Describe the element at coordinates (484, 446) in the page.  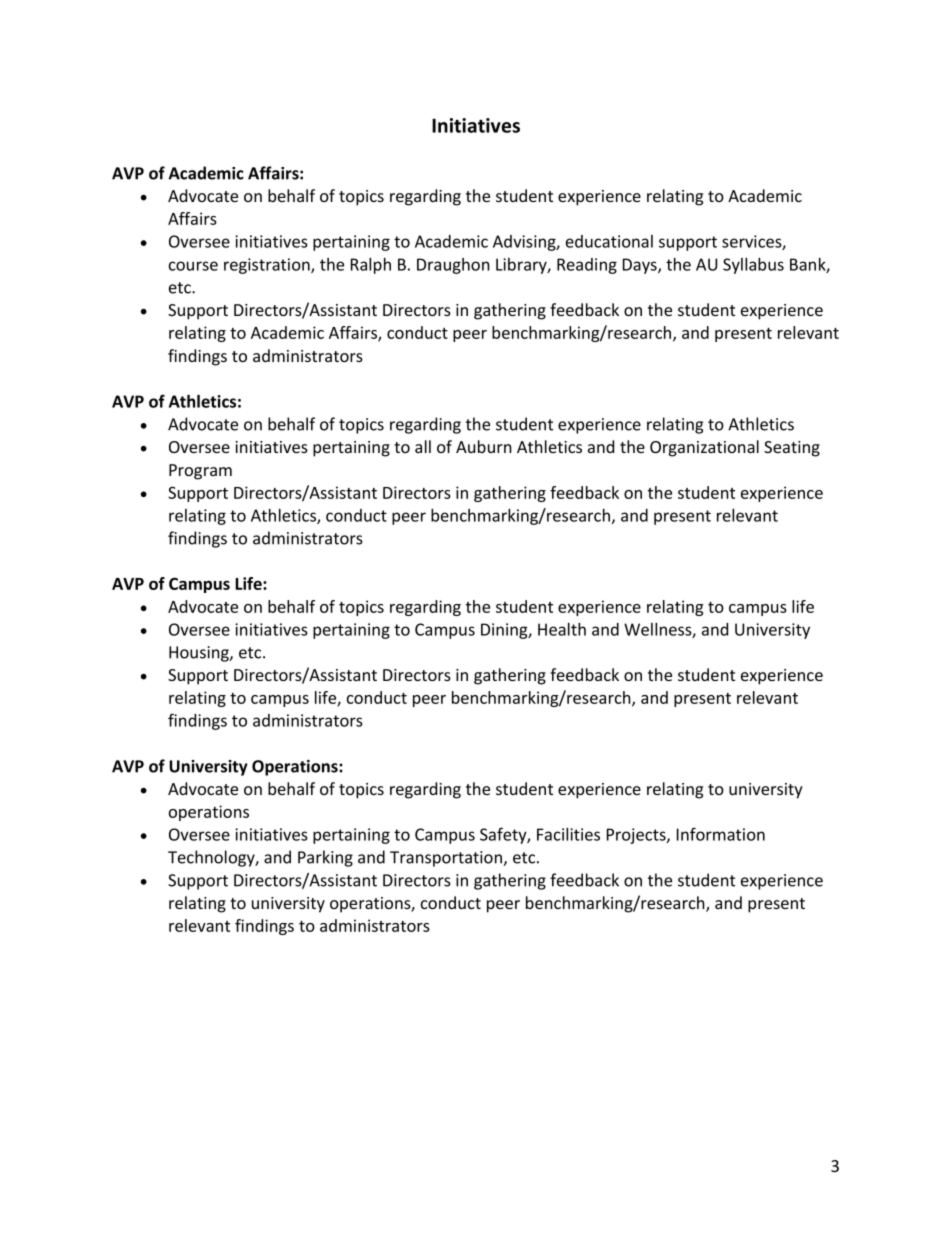
I see `Auburn` at that location.
